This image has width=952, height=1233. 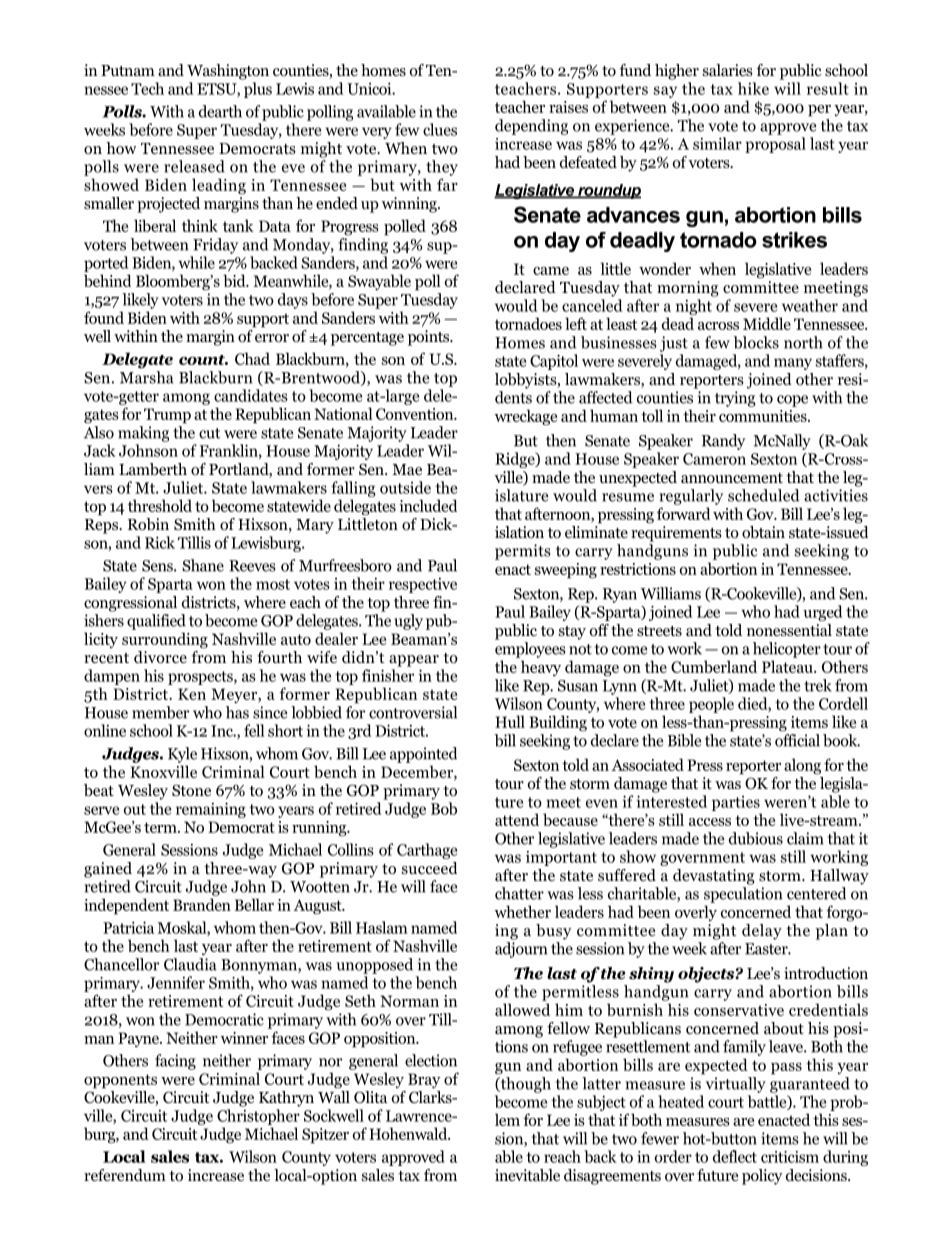 I want to click on clues, so click(x=440, y=129).
